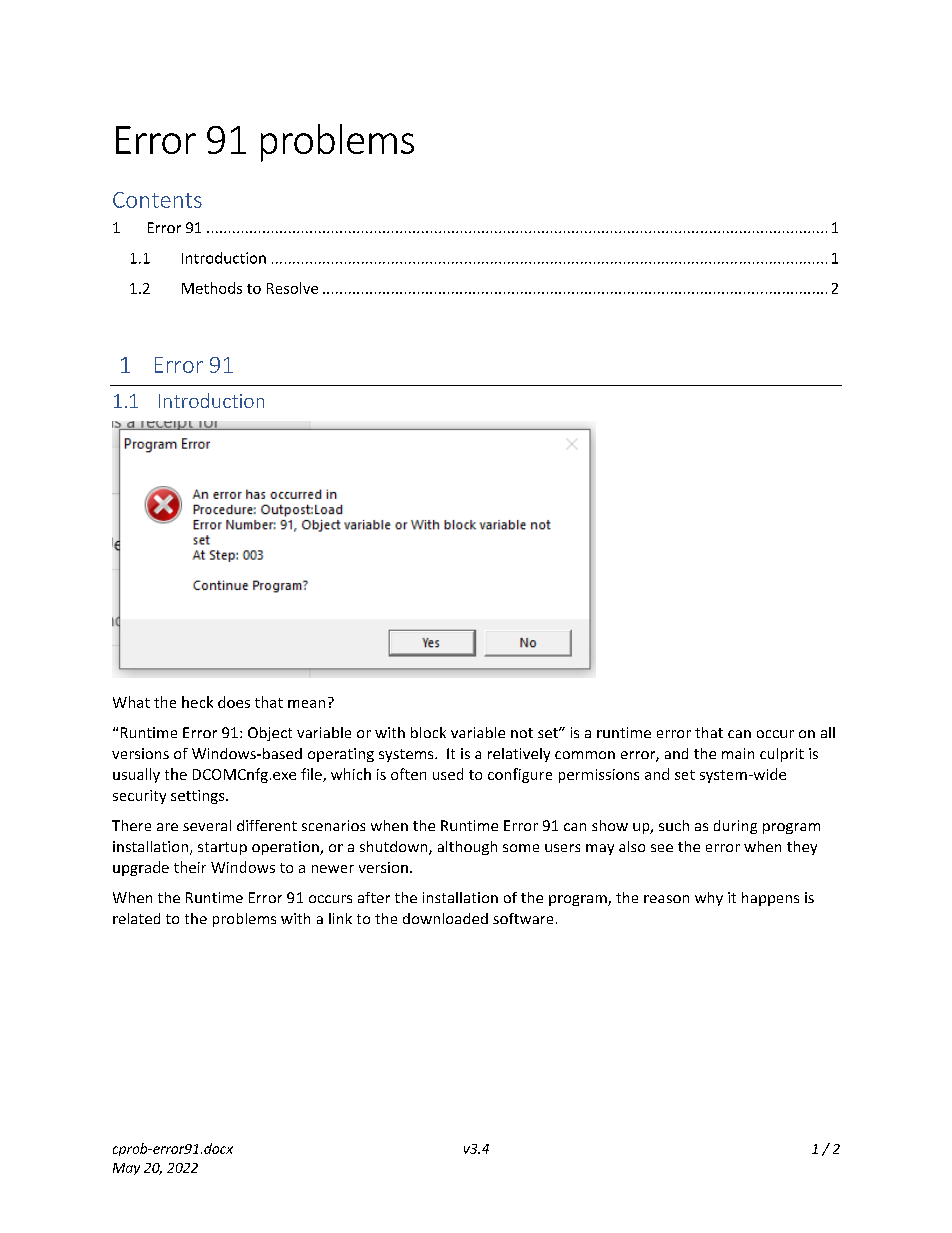 This screenshot has height=1233, width=952. I want to click on downloaded, so click(445, 918).
